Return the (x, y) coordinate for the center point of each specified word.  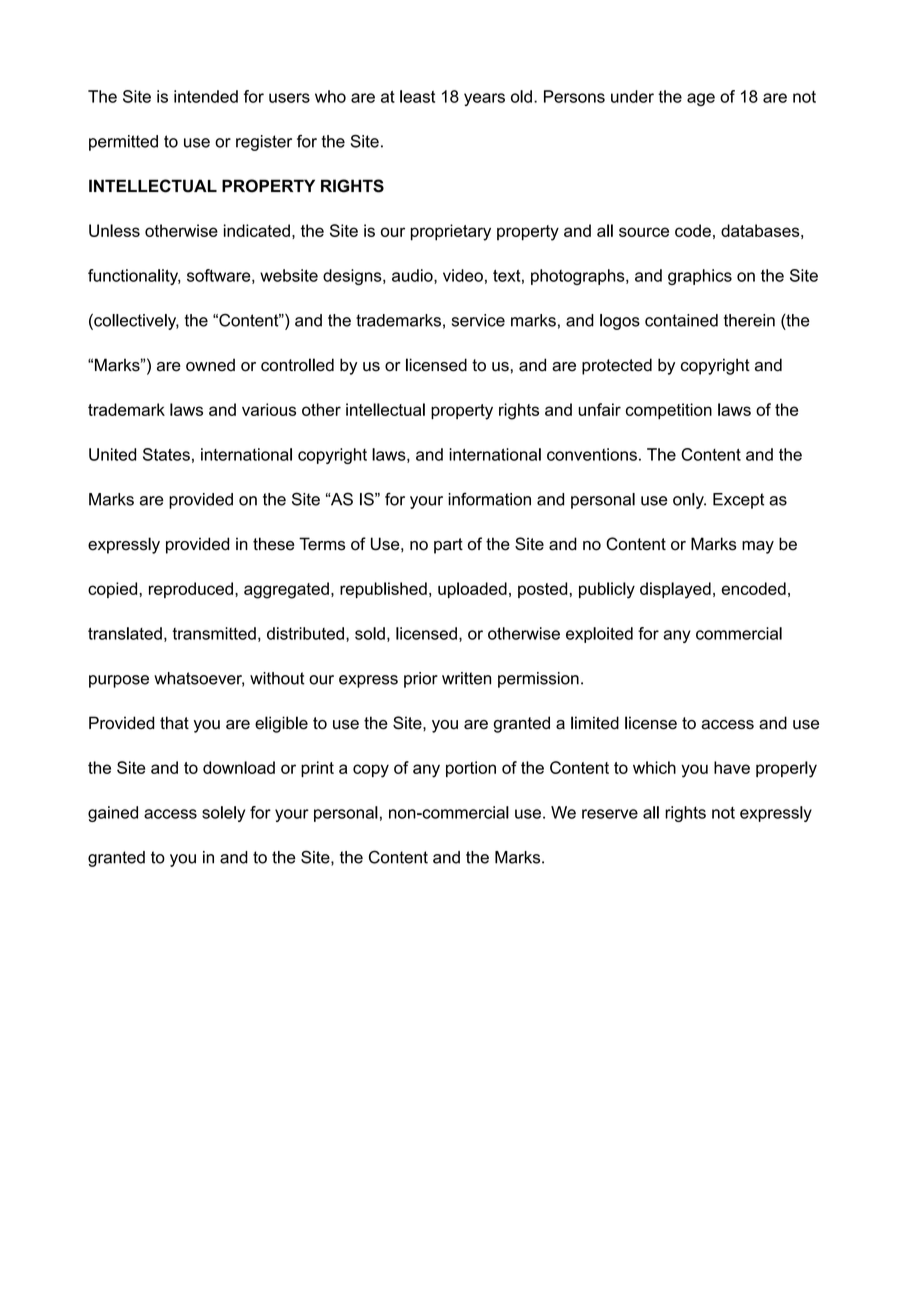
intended (206, 96)
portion (471, 769)
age (701, 99)
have (732, 767)
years (484, 99)
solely (223, 814)
